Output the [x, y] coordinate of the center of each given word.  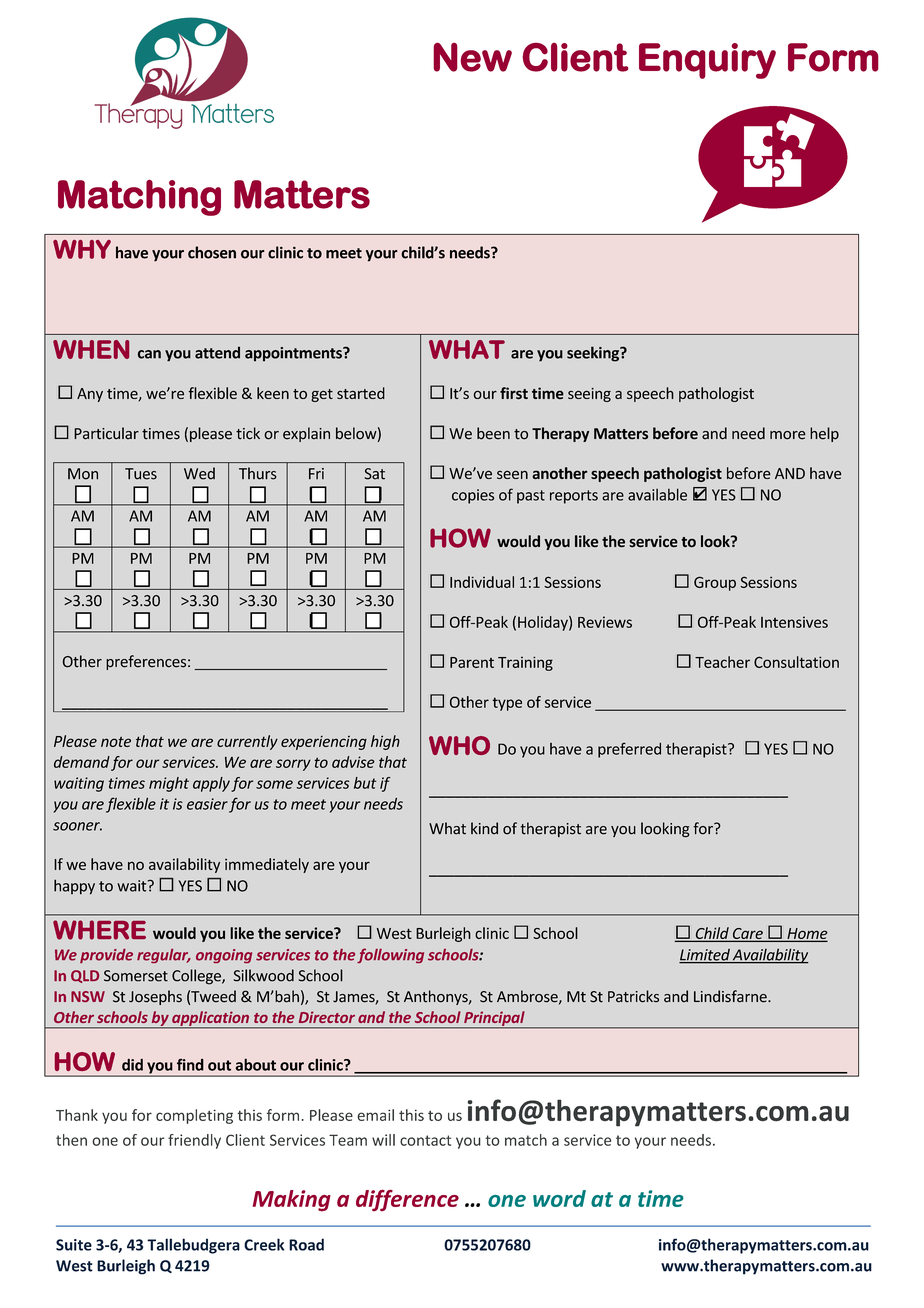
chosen [212, 252]
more [788, 435]
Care [747, 934]
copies [473, 496]
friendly [194, 1141]
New [472, 57]
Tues [141, 474]
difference [407, 1200]
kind [484, 828]
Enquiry [707, 61]
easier [207, 804]
